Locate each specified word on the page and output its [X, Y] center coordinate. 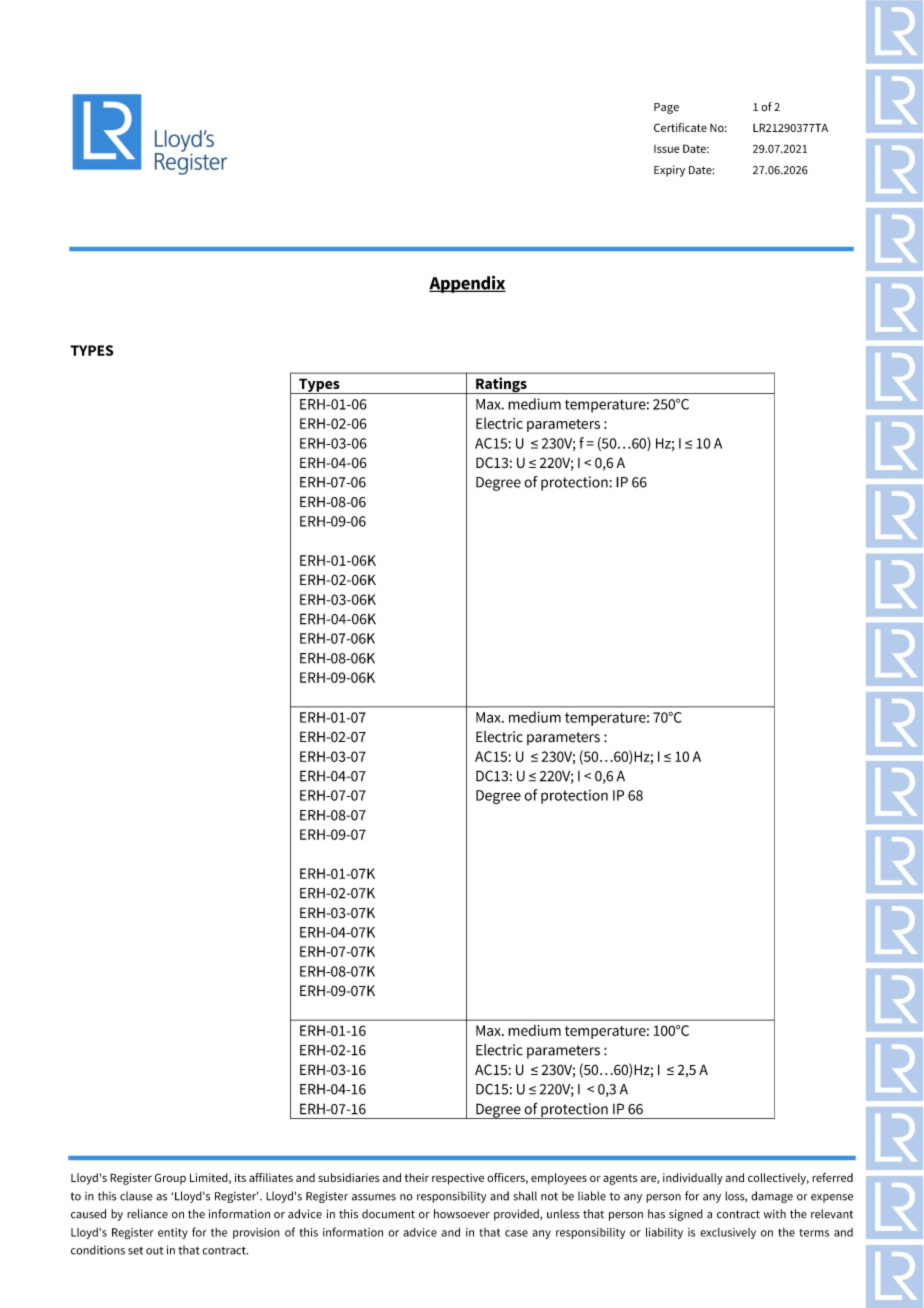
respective [458, 1179]
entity [173, 1233]
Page [666, 108]
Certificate [680, 127]
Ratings [501, 385]
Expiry [669, 171]
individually [693, 1179]
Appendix [467, 284]
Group [170, 1179]
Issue [667, 149]
